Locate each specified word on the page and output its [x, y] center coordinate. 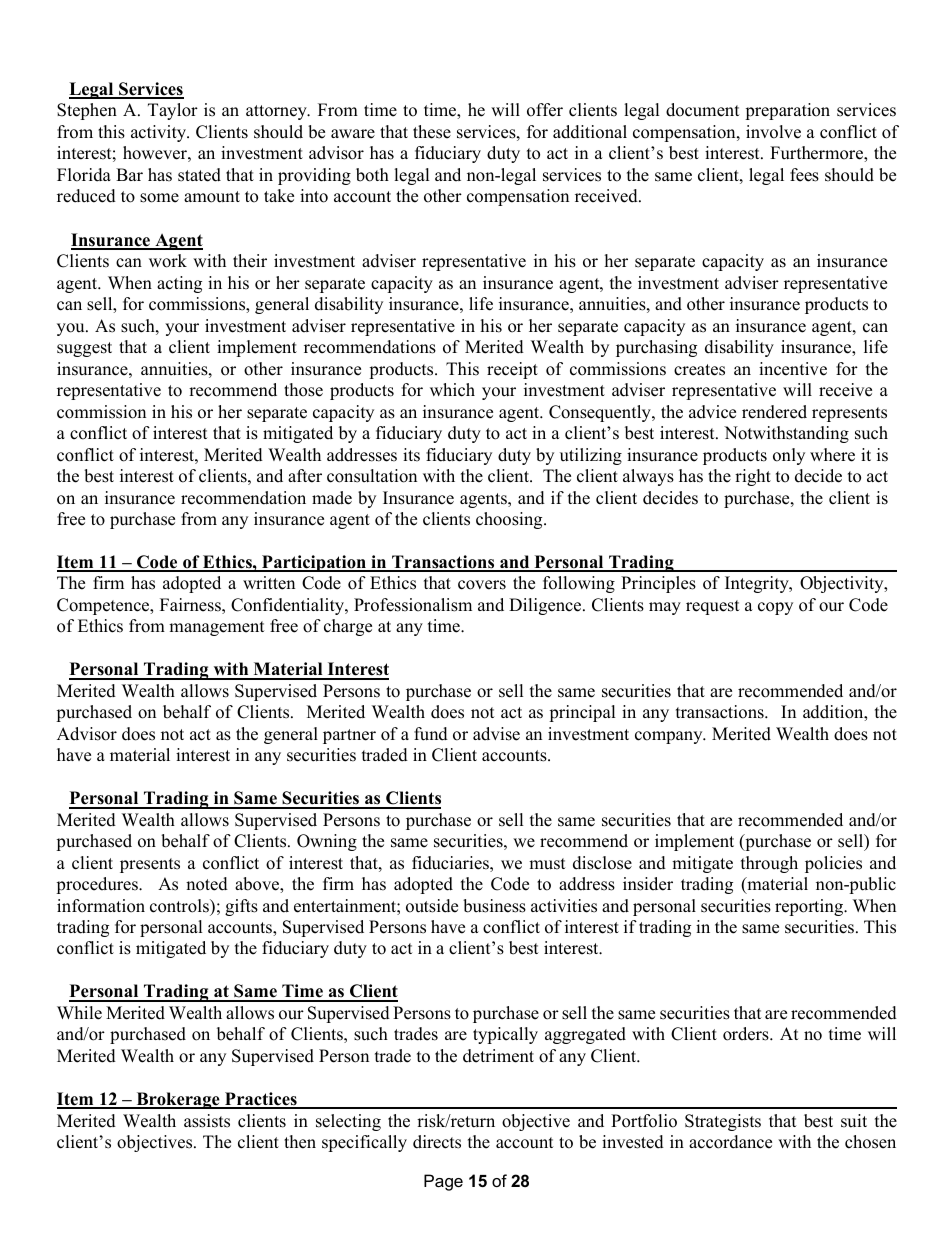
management [217, 628]
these [432, 132]
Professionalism [413, 605]
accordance [730, 1142]
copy [775, 608]
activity [160, 133]
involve [773, 132]
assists [207, 1121]
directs [437, 1142]
